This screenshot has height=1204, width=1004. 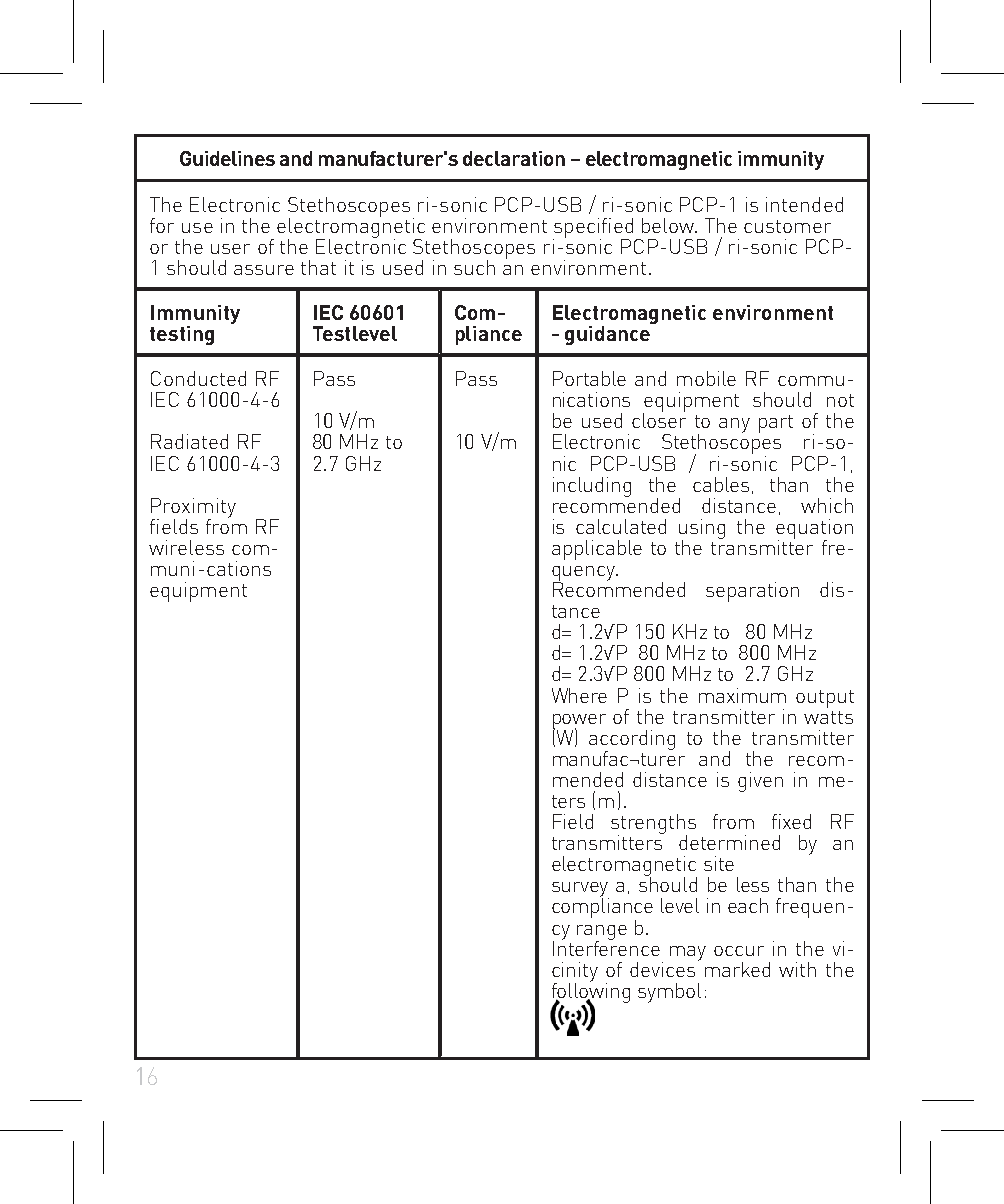 I want to click on Proximity, so click(x=193, y=509).
